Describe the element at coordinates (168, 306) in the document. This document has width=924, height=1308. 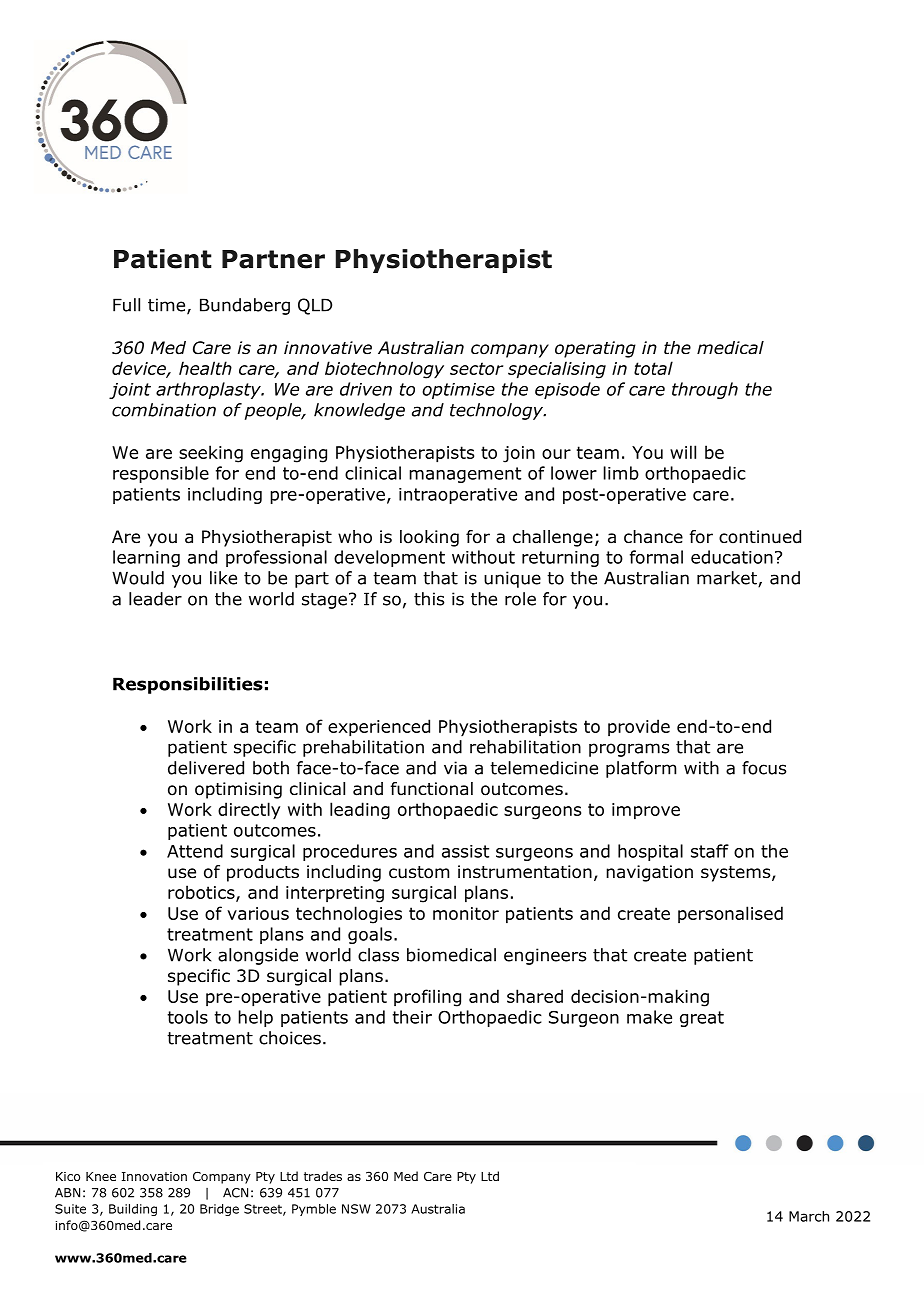
I see `time` at that location.
